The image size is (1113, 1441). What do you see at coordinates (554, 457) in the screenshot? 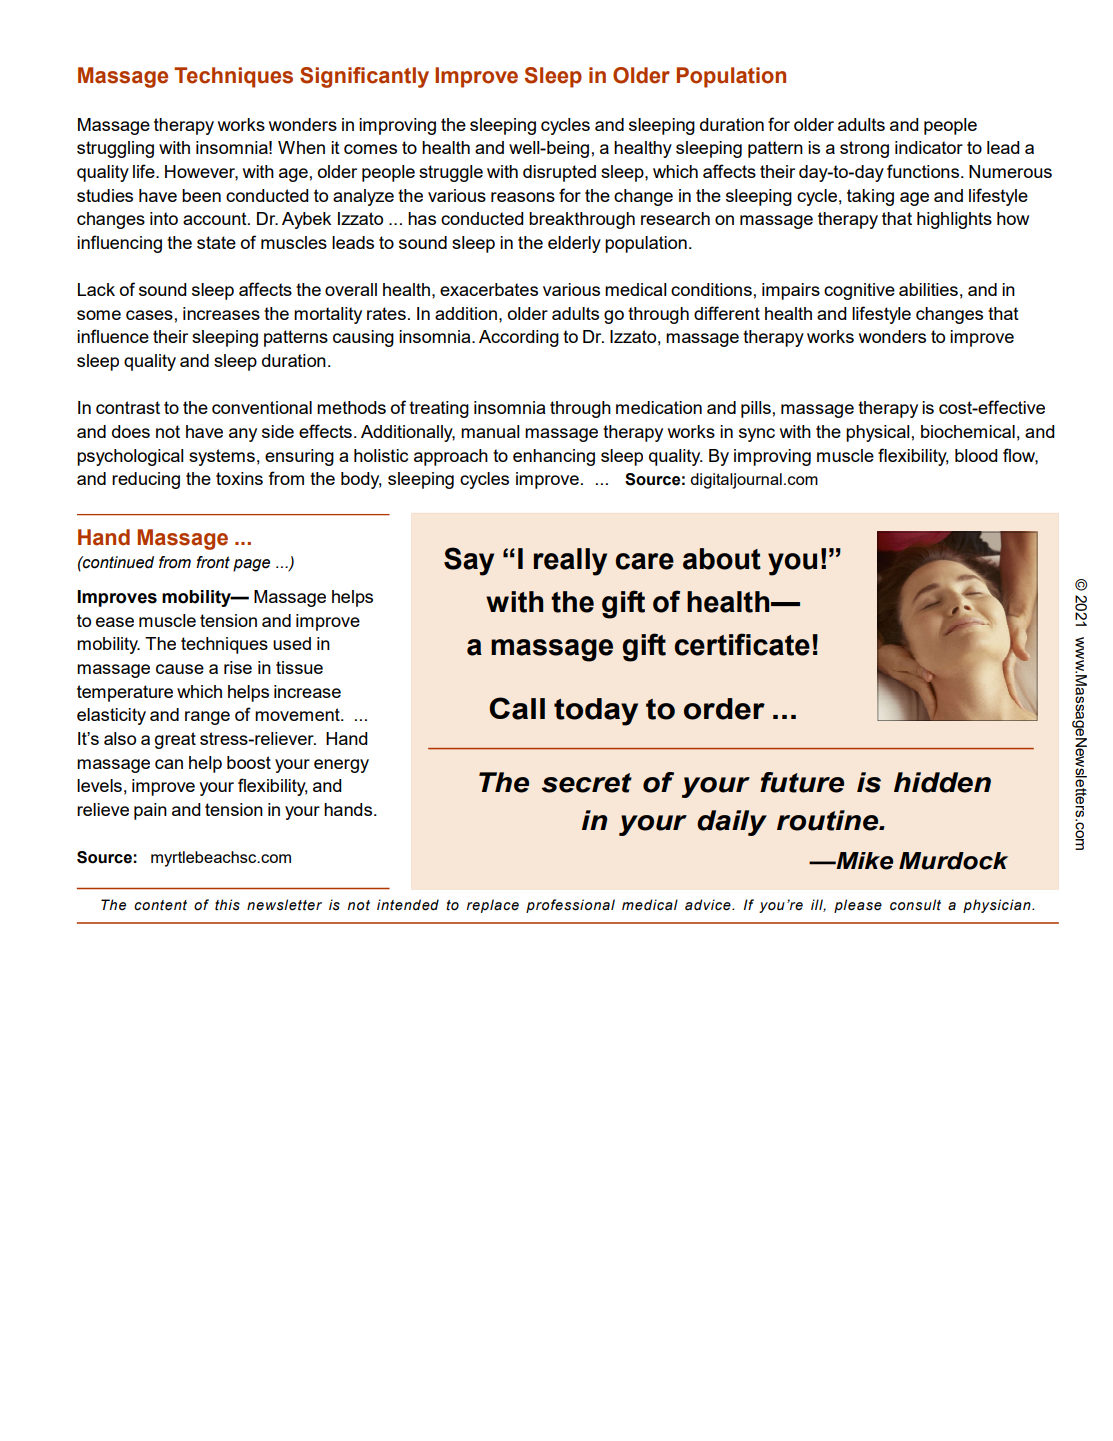
I see `enhancing` at bounding box center [554, 457].
